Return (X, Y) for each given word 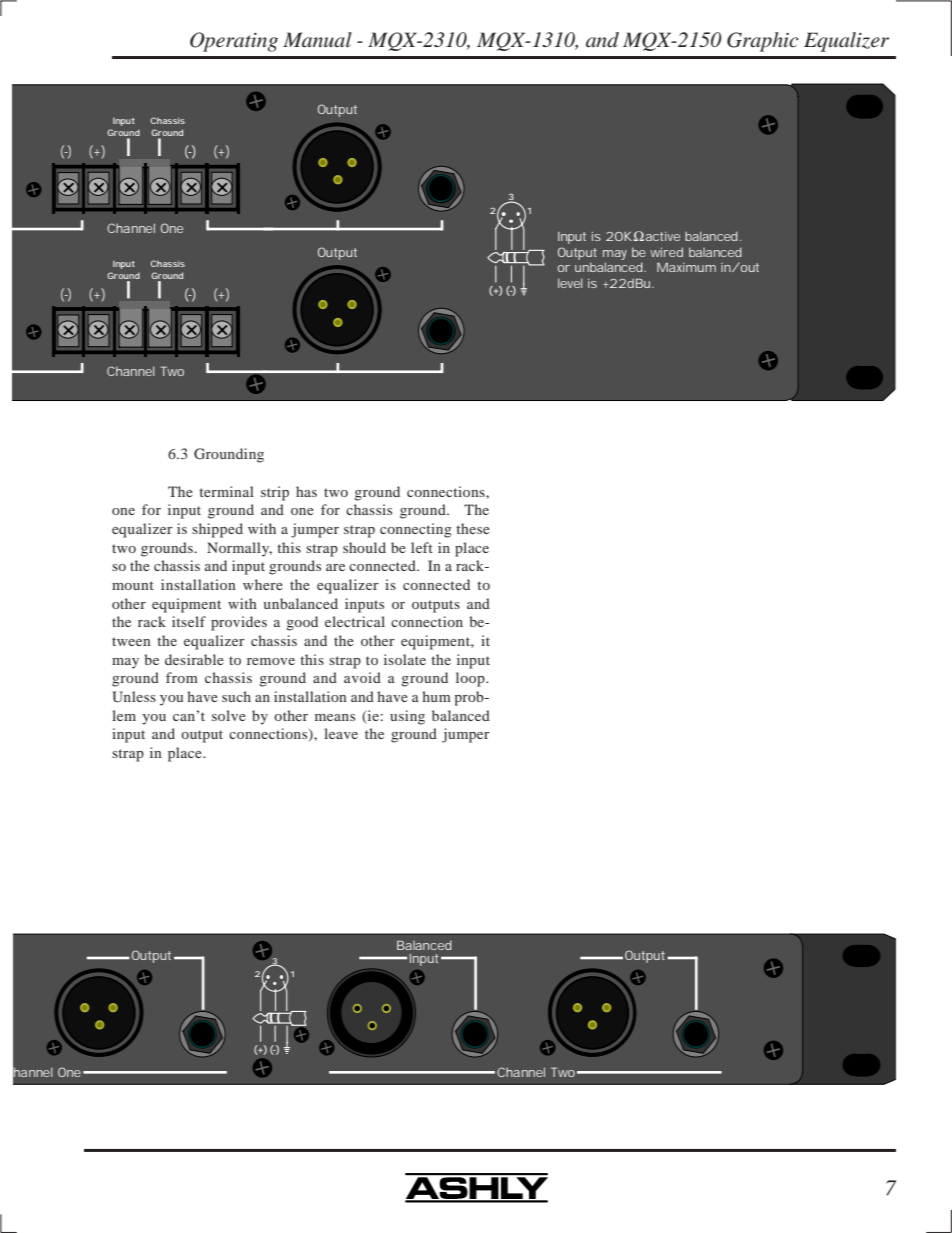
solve (229, 715)
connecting (416, 530)
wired (666, 252)
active (663, 236)
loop (471, 679)
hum (436, 696)
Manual (317, 39)
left (422, 547)
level (570, 283)
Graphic (763, 42)
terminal (226, 491)
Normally (239, 549)
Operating (234, 42)
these (473, 528)
